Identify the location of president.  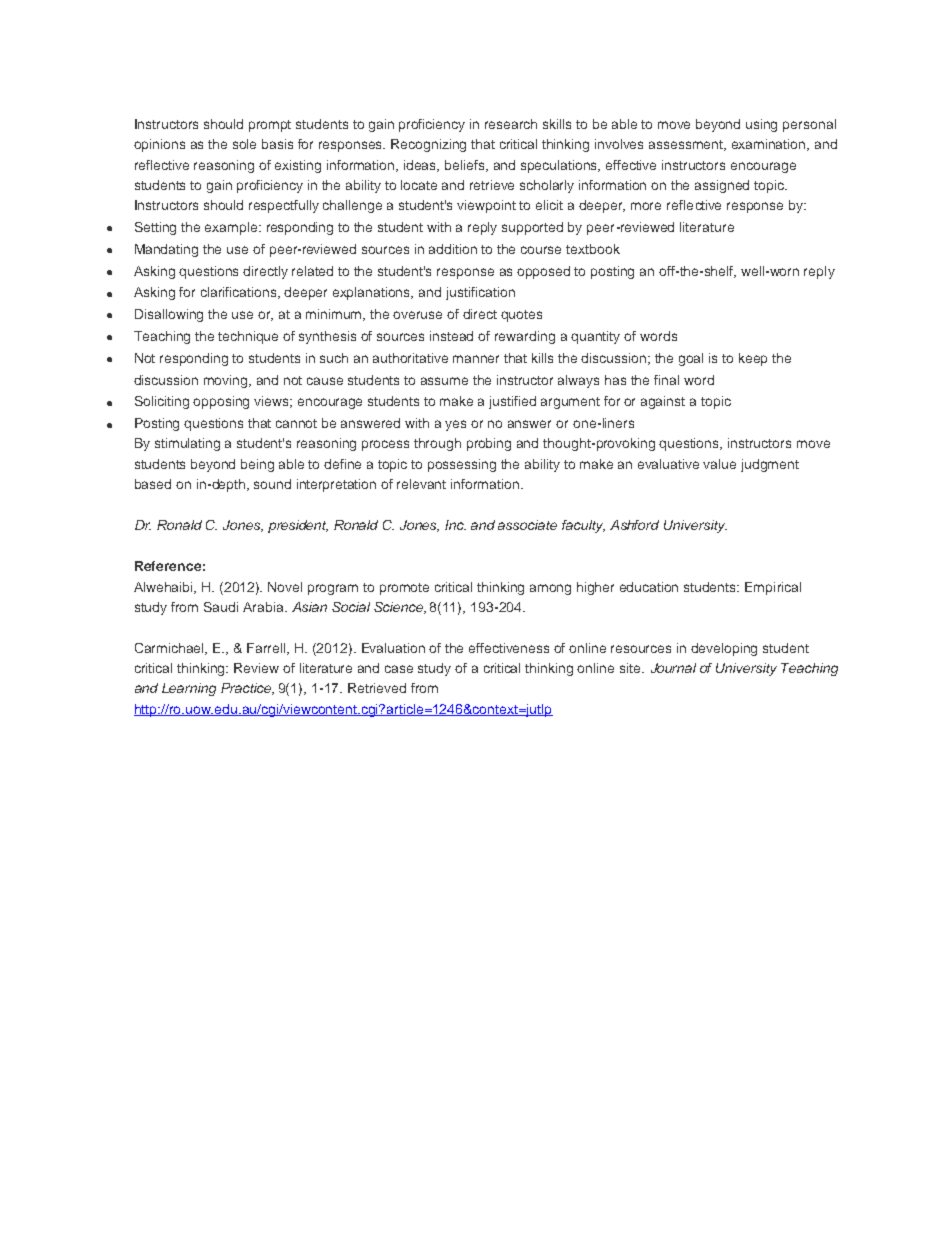
(298, 526).
